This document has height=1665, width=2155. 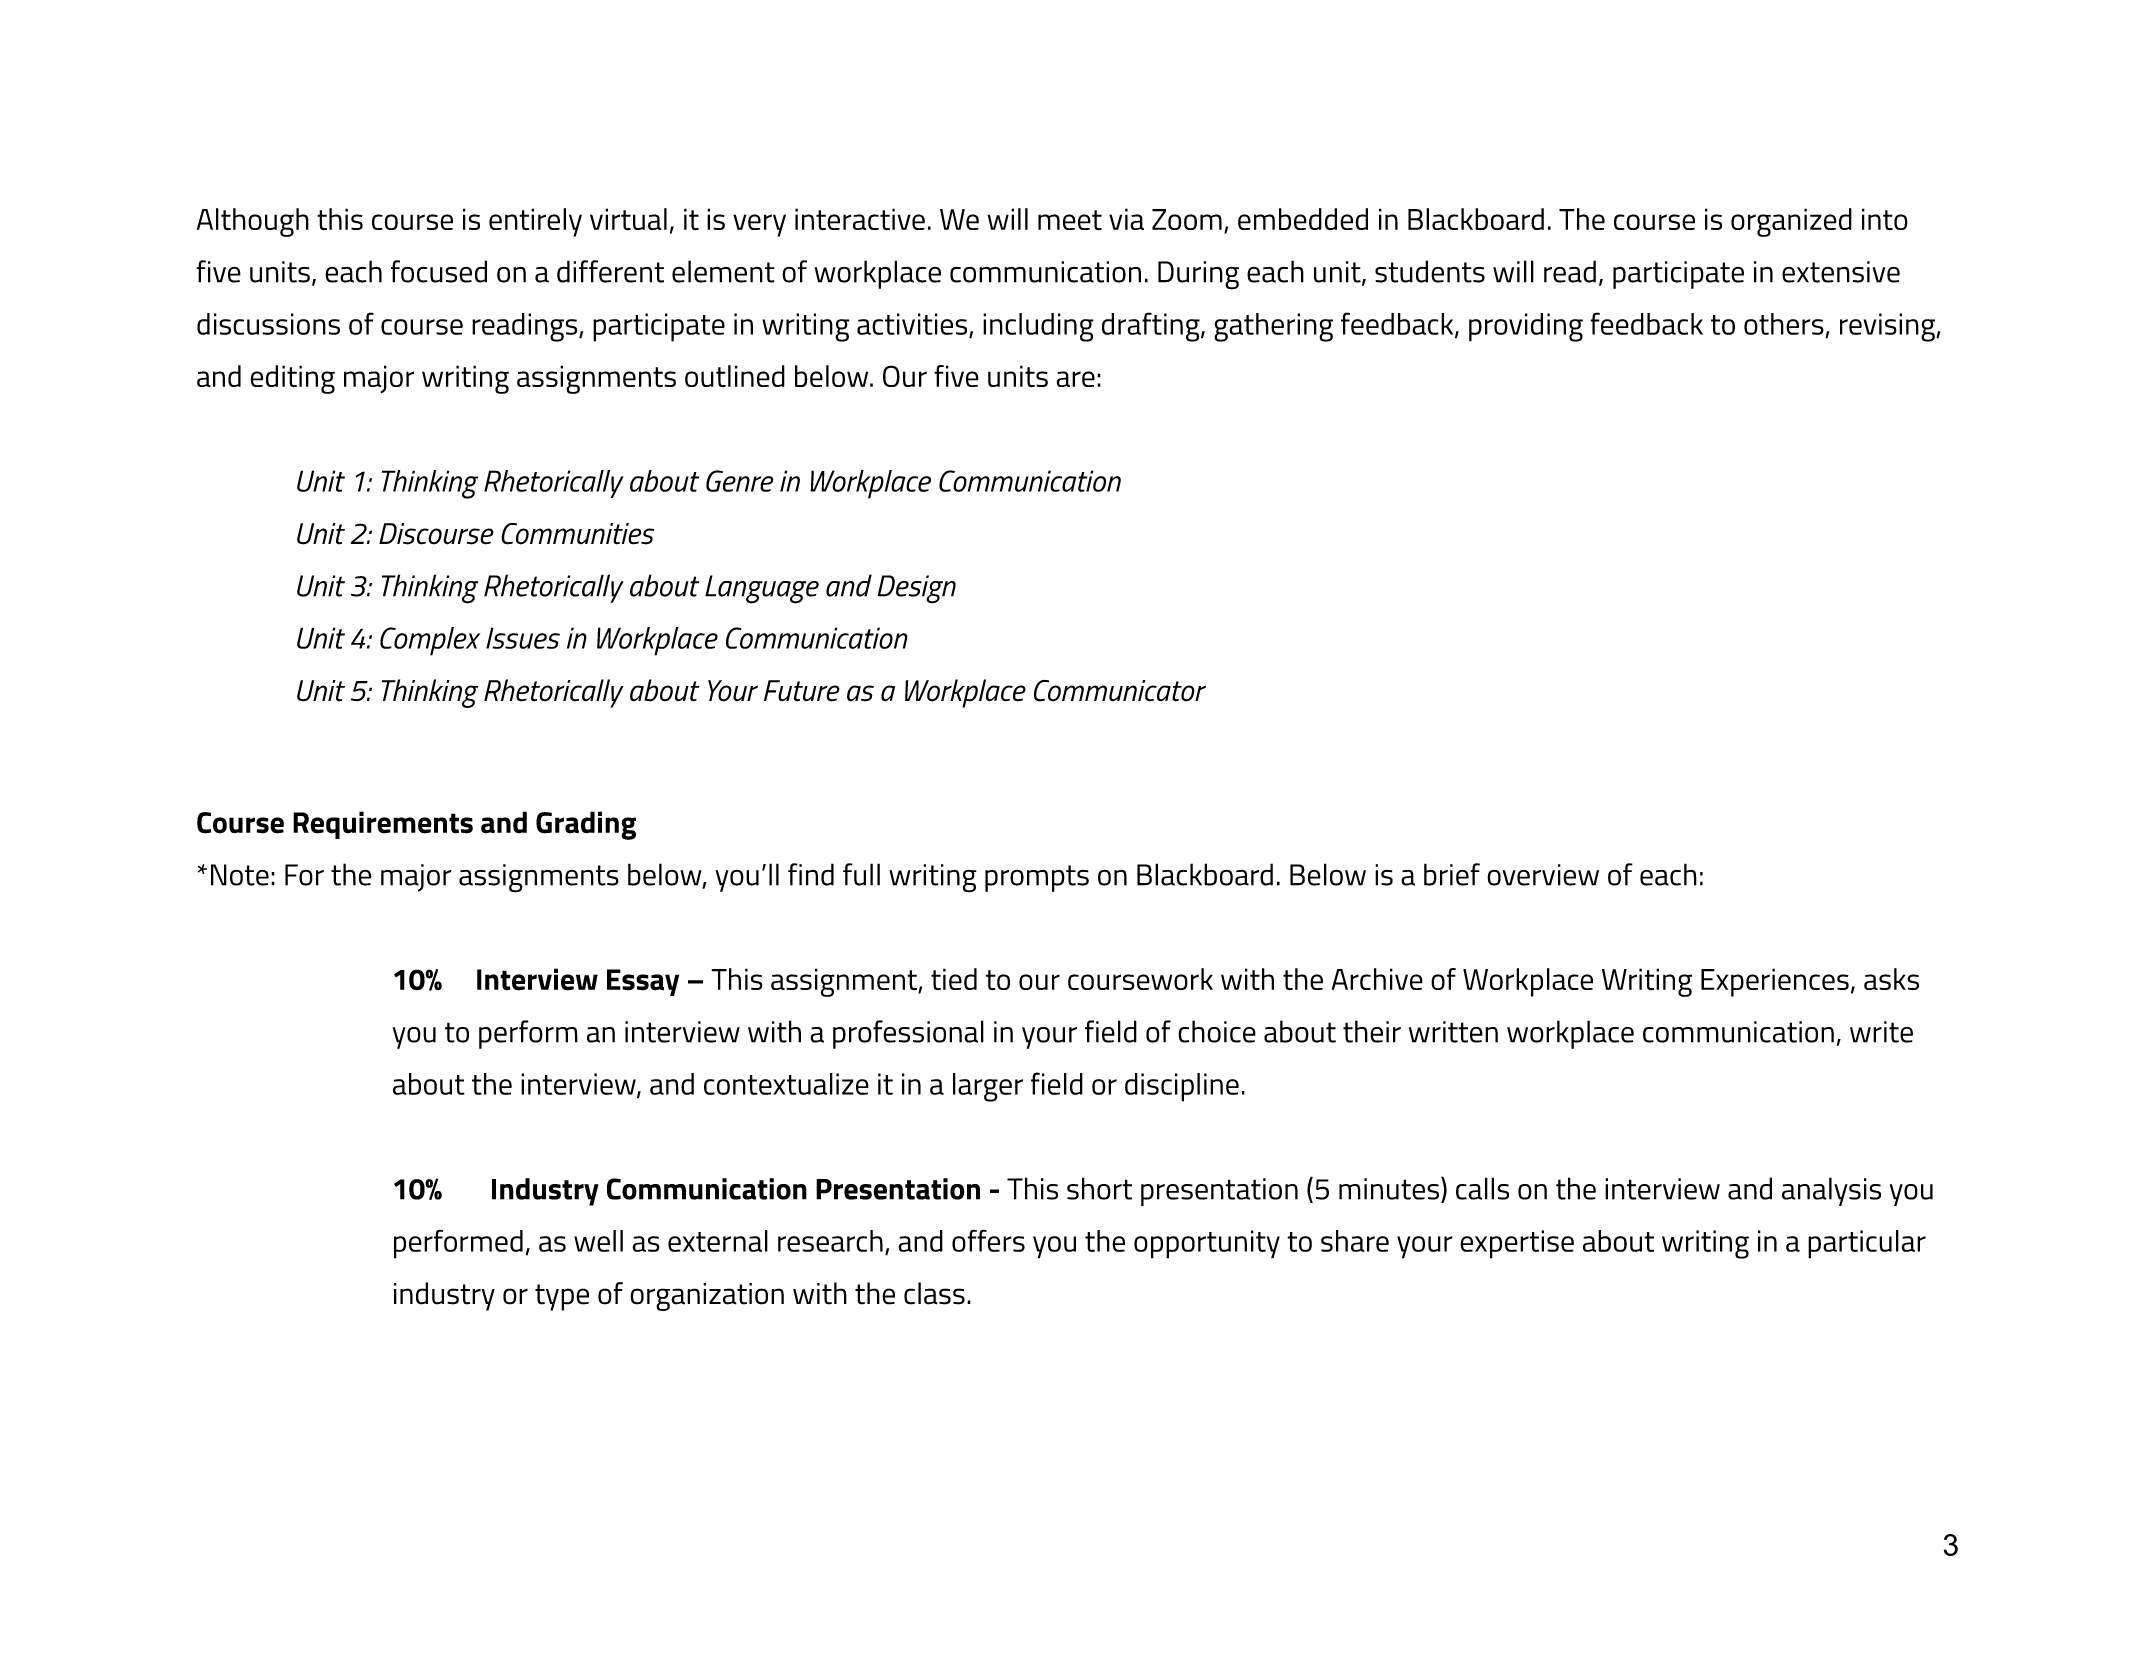 What do you see at coordinates (1543, 875) in the document?
I see `overview` at bounding box center [1543, 875].
